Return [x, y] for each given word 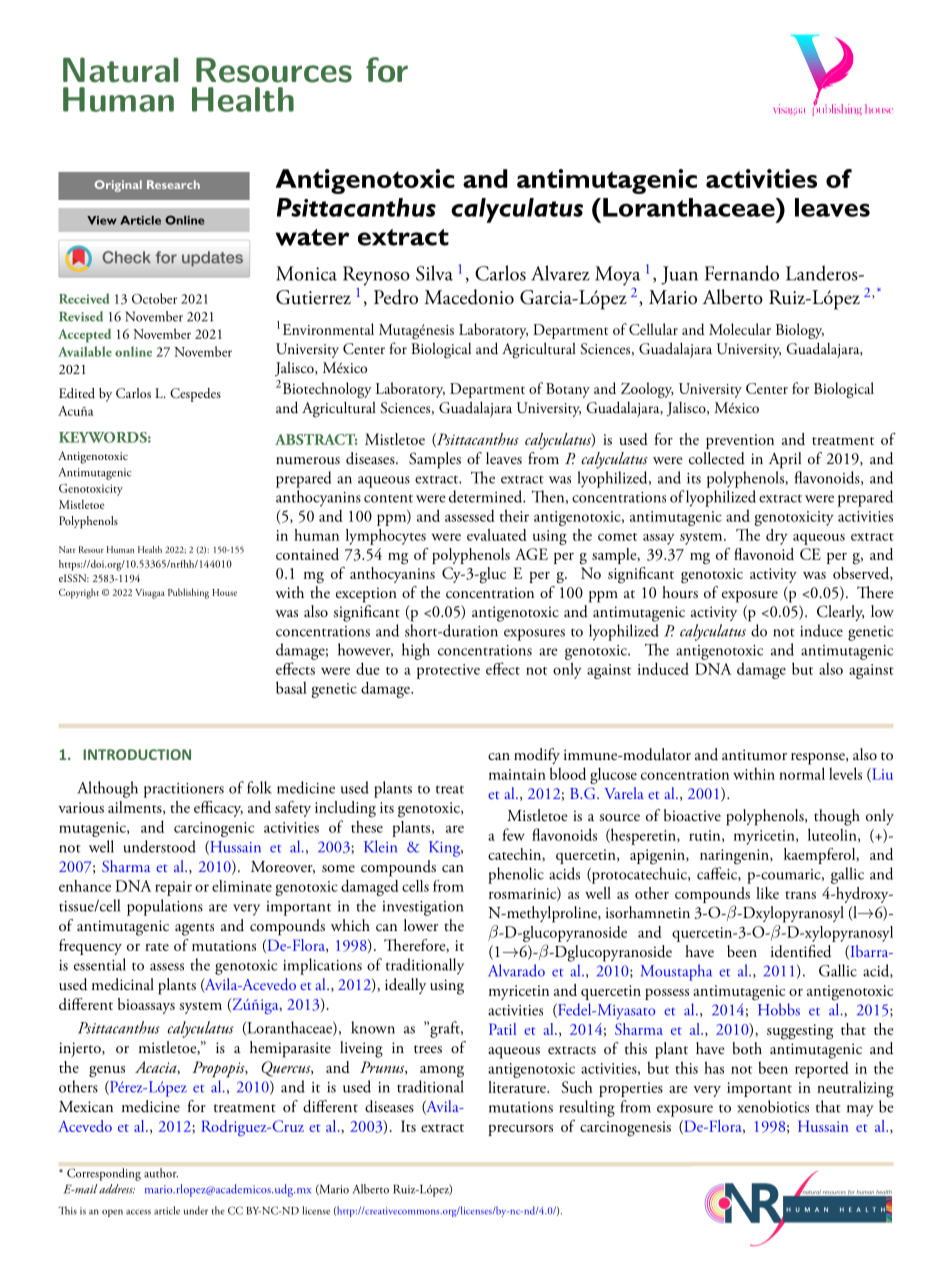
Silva [434, 273]
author [161, 1173]
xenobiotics [773, 1106]
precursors [520, 1130]
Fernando [742, 273]
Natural [121, 70]
